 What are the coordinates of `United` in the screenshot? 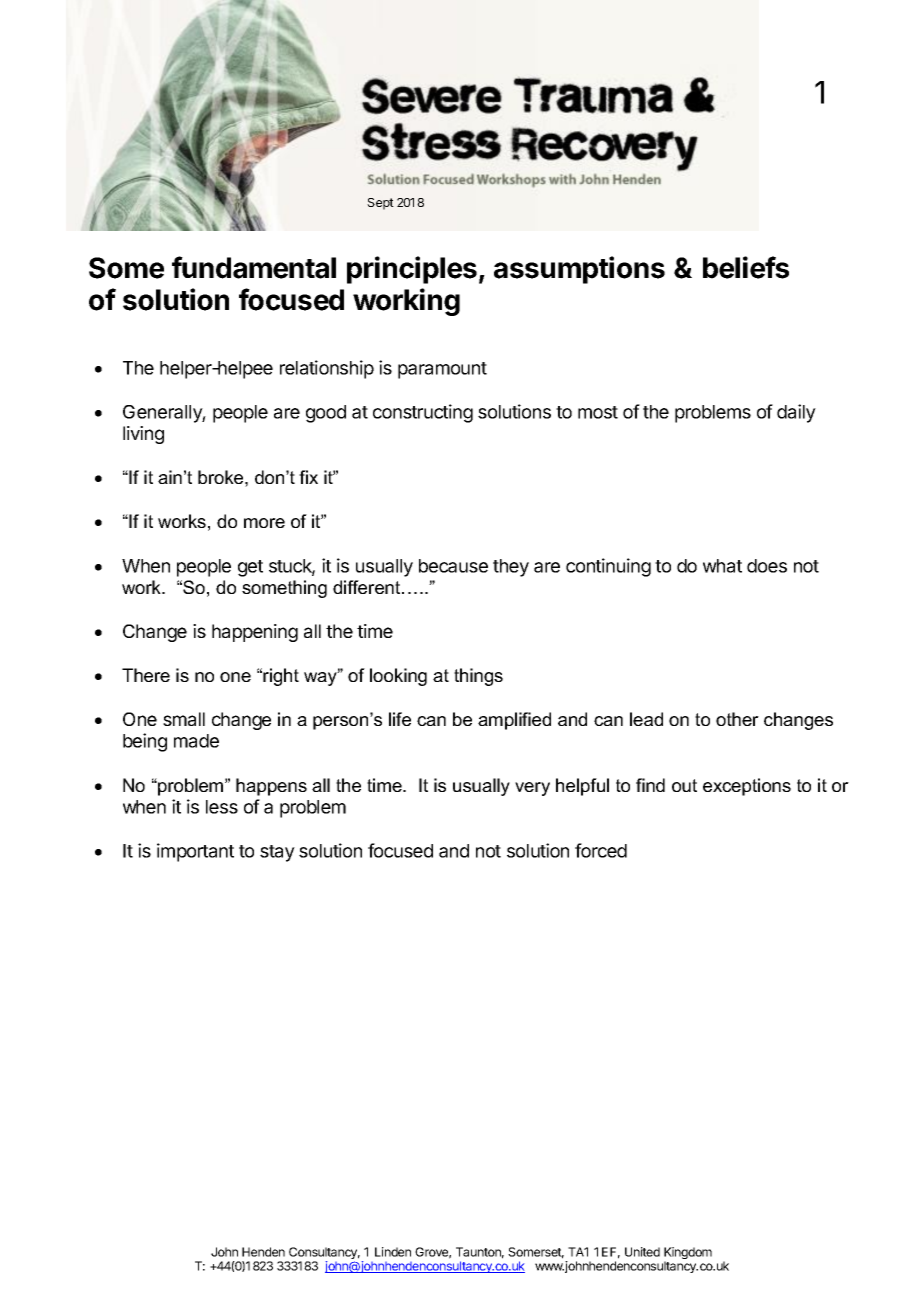 It's located at (642, 1252).
